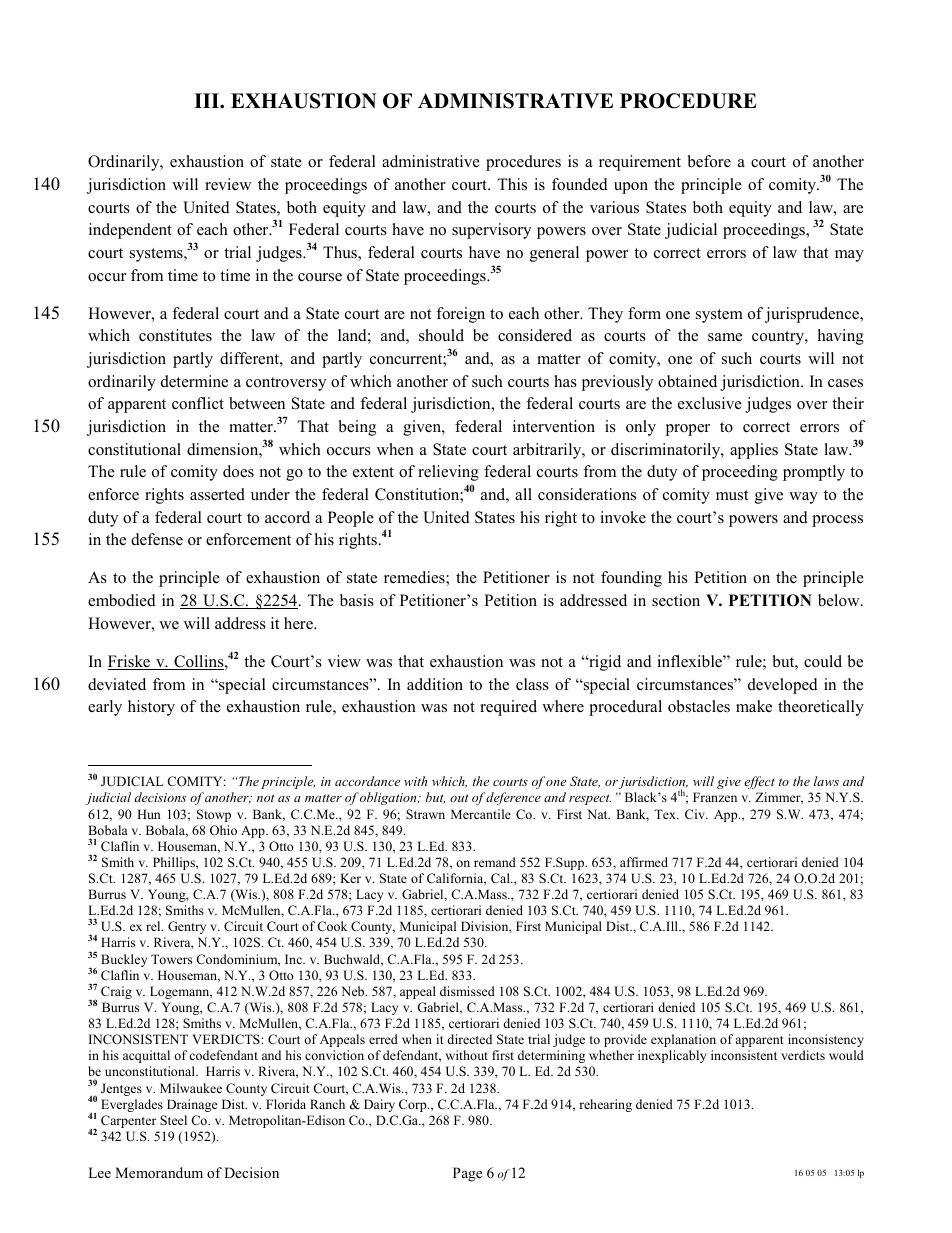  What do you see at coordinates (826, 1040) in the screenshot?
I see `inconsistency` at bounding box center [826, 1040].
